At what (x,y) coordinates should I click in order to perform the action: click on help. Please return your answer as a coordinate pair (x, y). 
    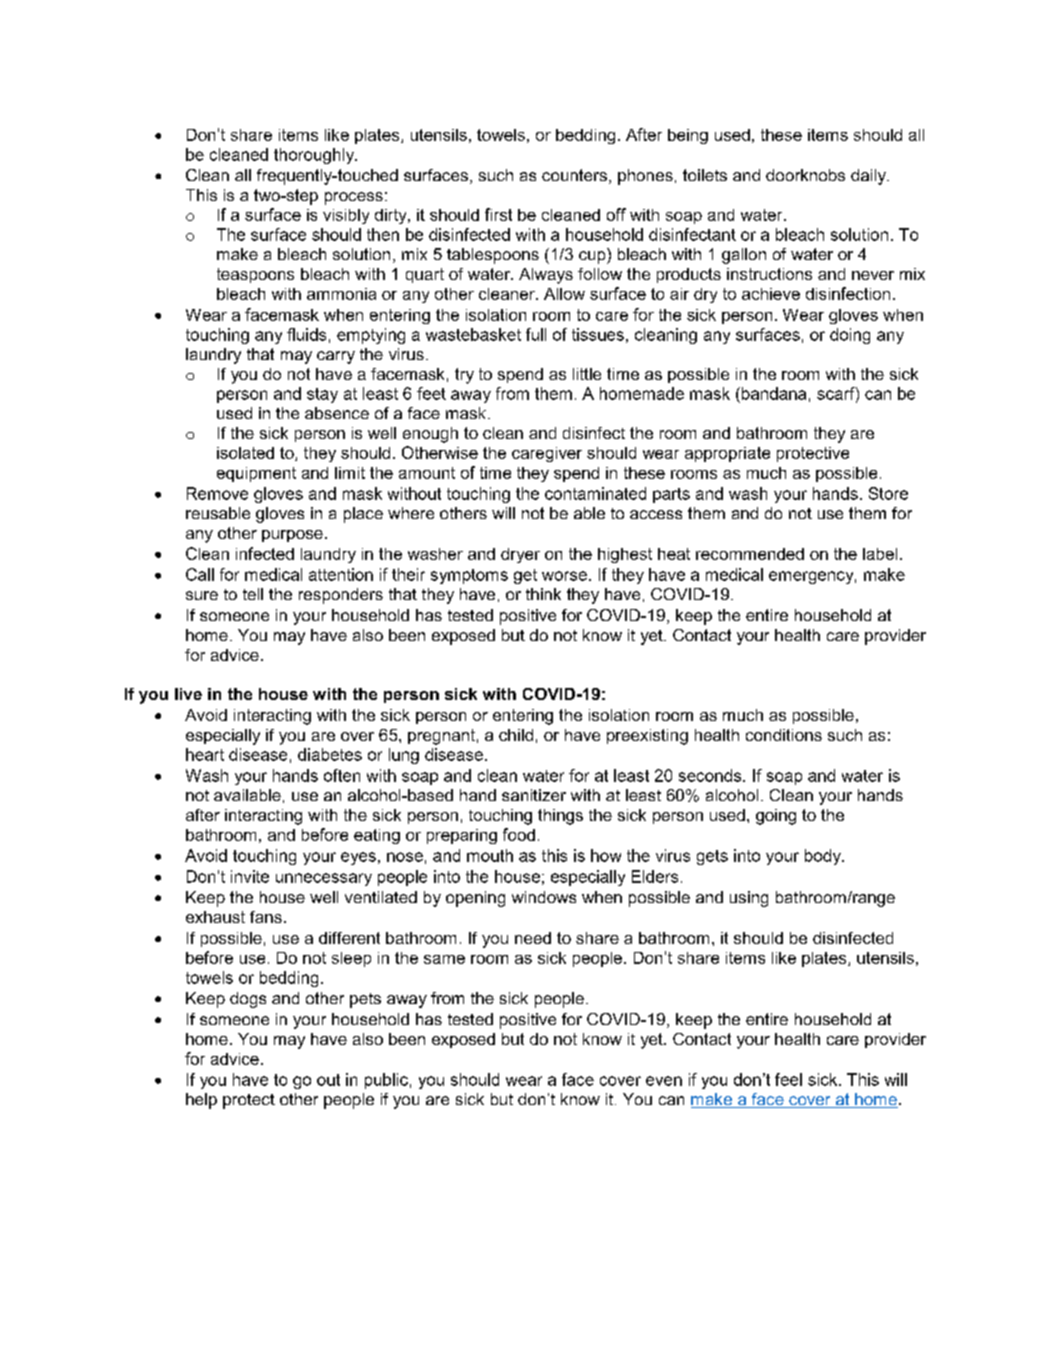
    Looking at the image, I should click on (201, 1101).
